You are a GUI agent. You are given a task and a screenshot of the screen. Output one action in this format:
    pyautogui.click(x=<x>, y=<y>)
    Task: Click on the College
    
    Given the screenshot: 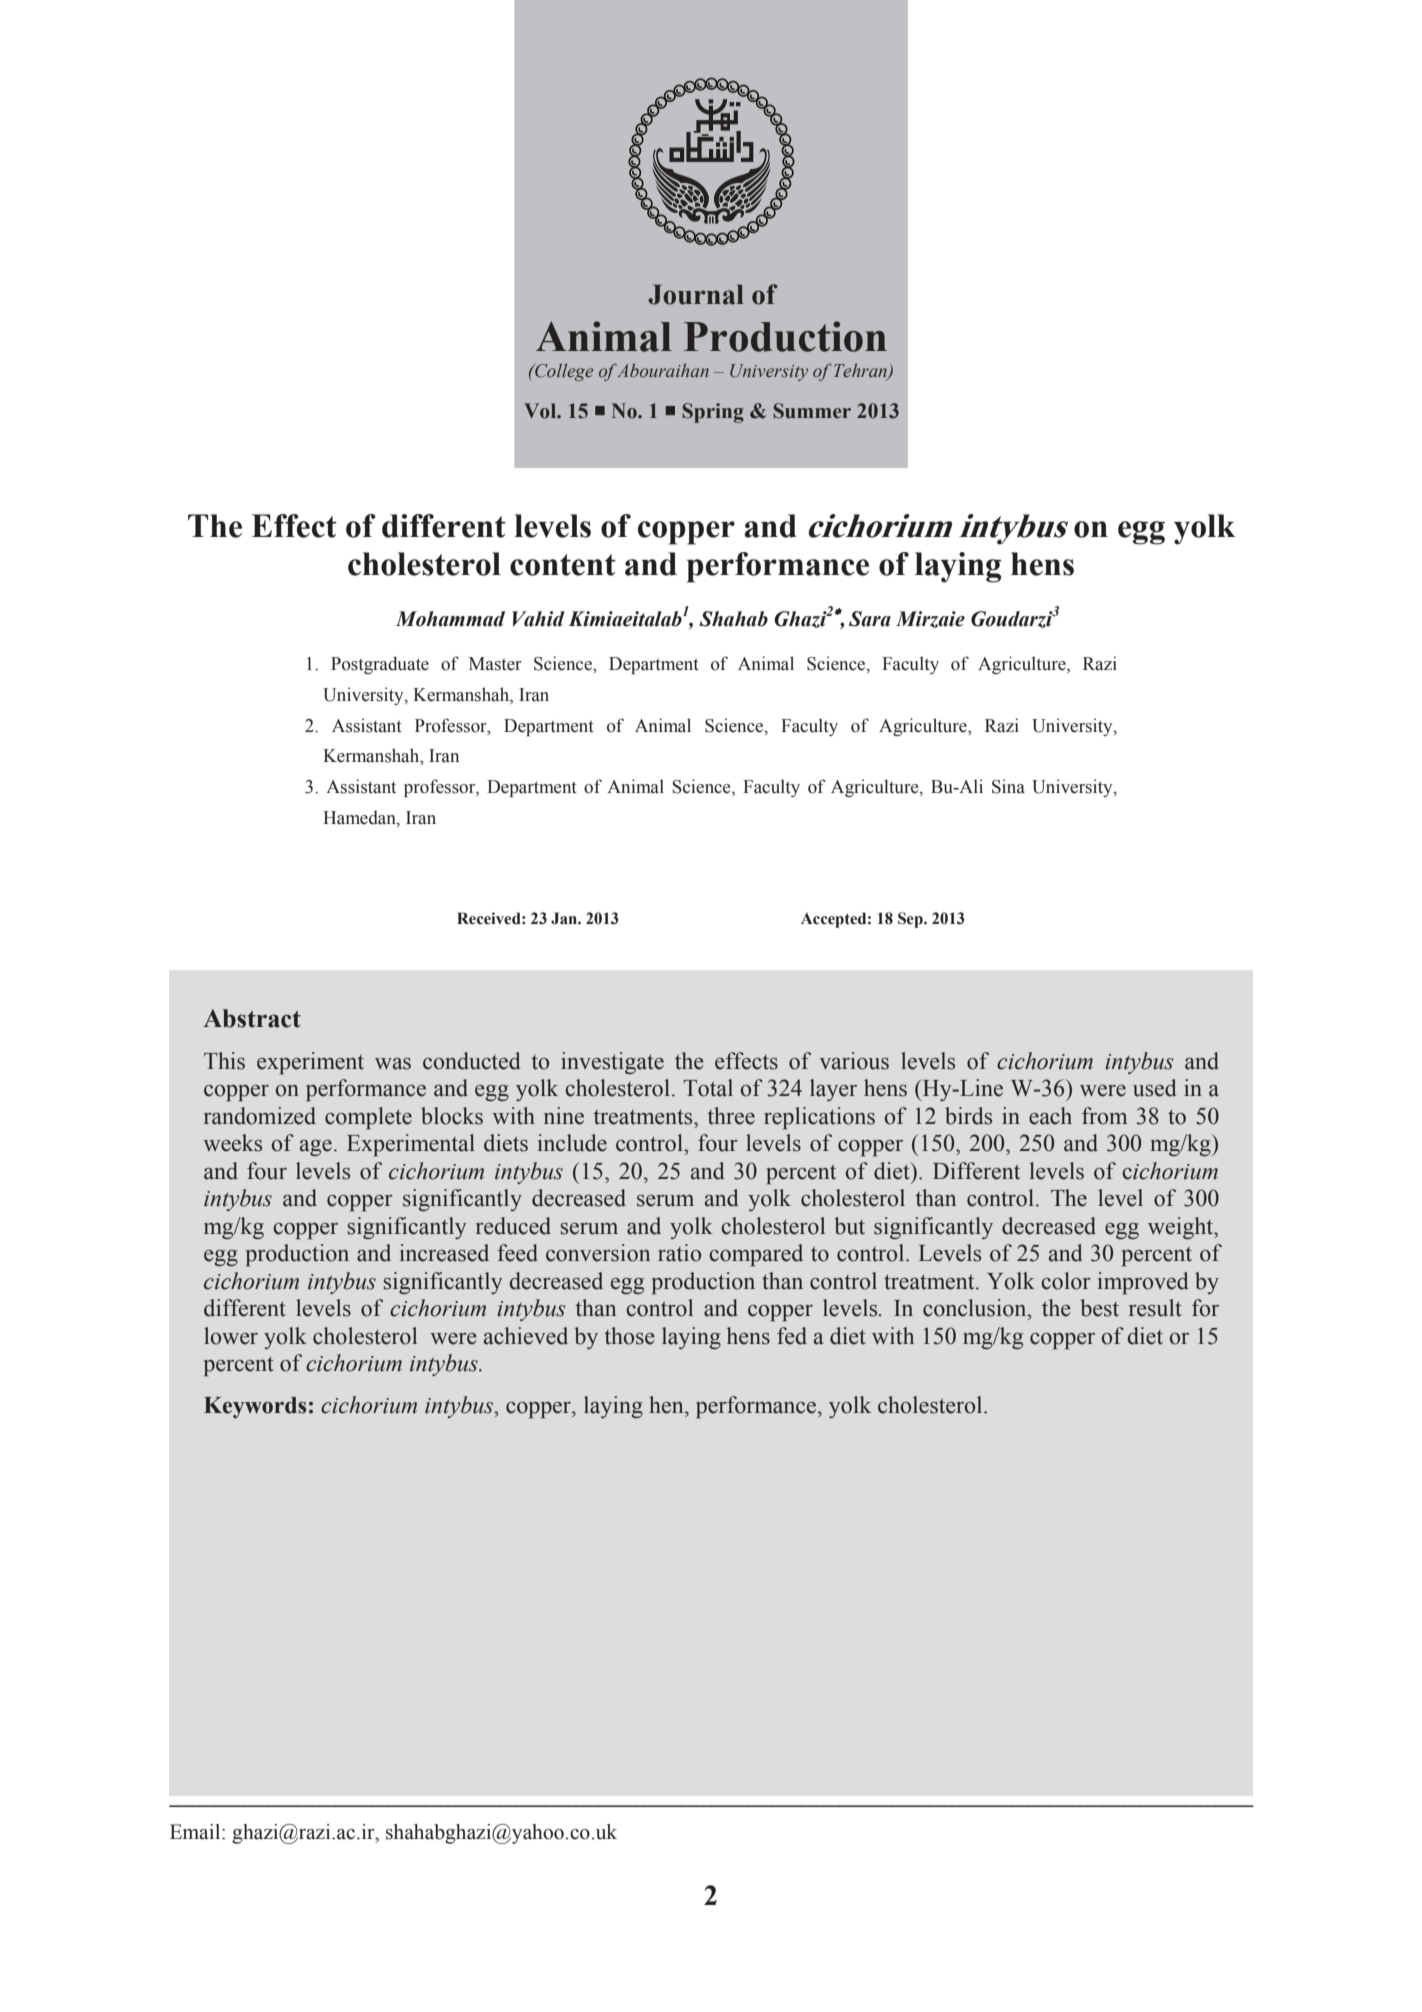 What is the action you would take?
    pyautogui.click(x=563, y=372)
